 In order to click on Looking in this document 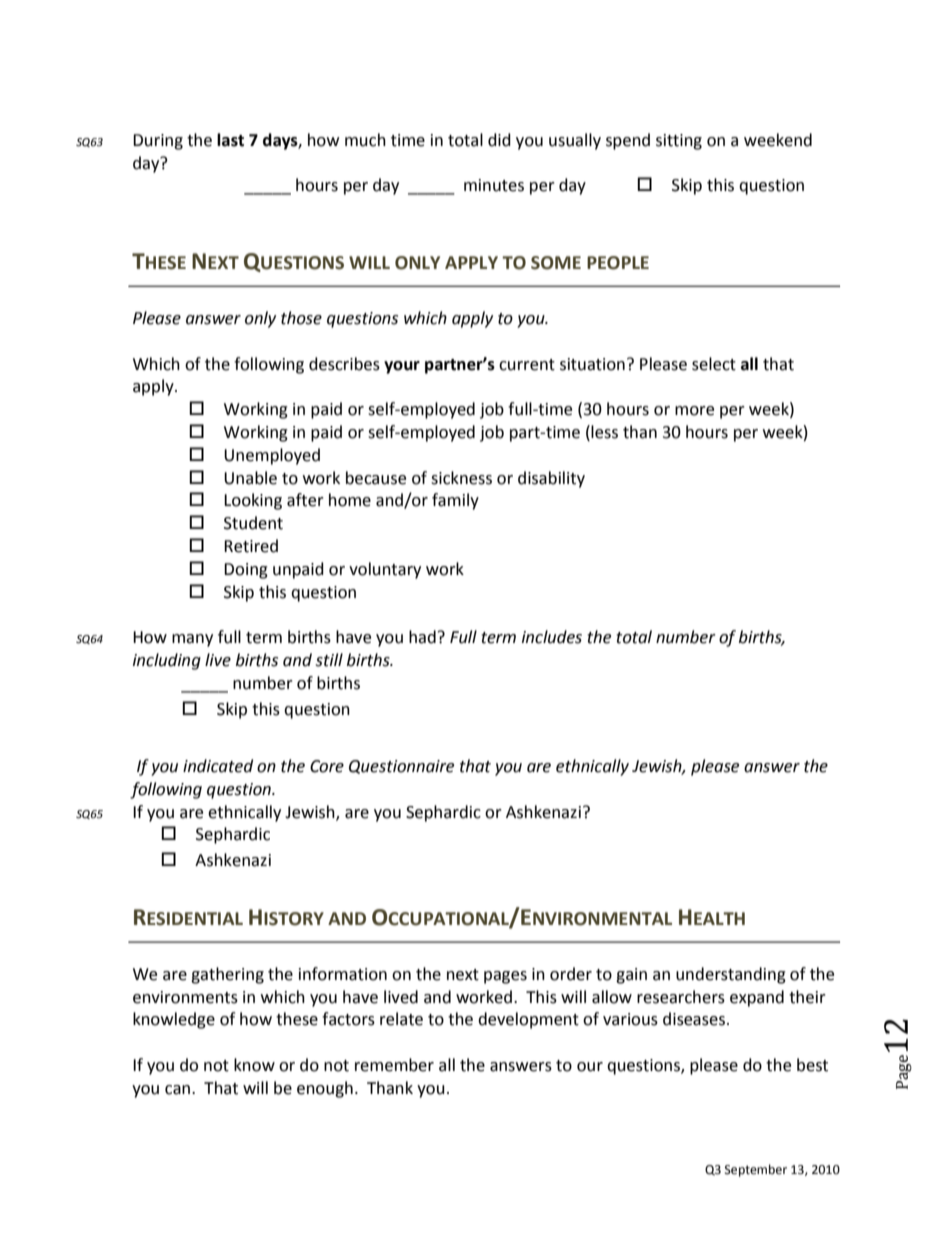, I will do `click(253, 501)`.
